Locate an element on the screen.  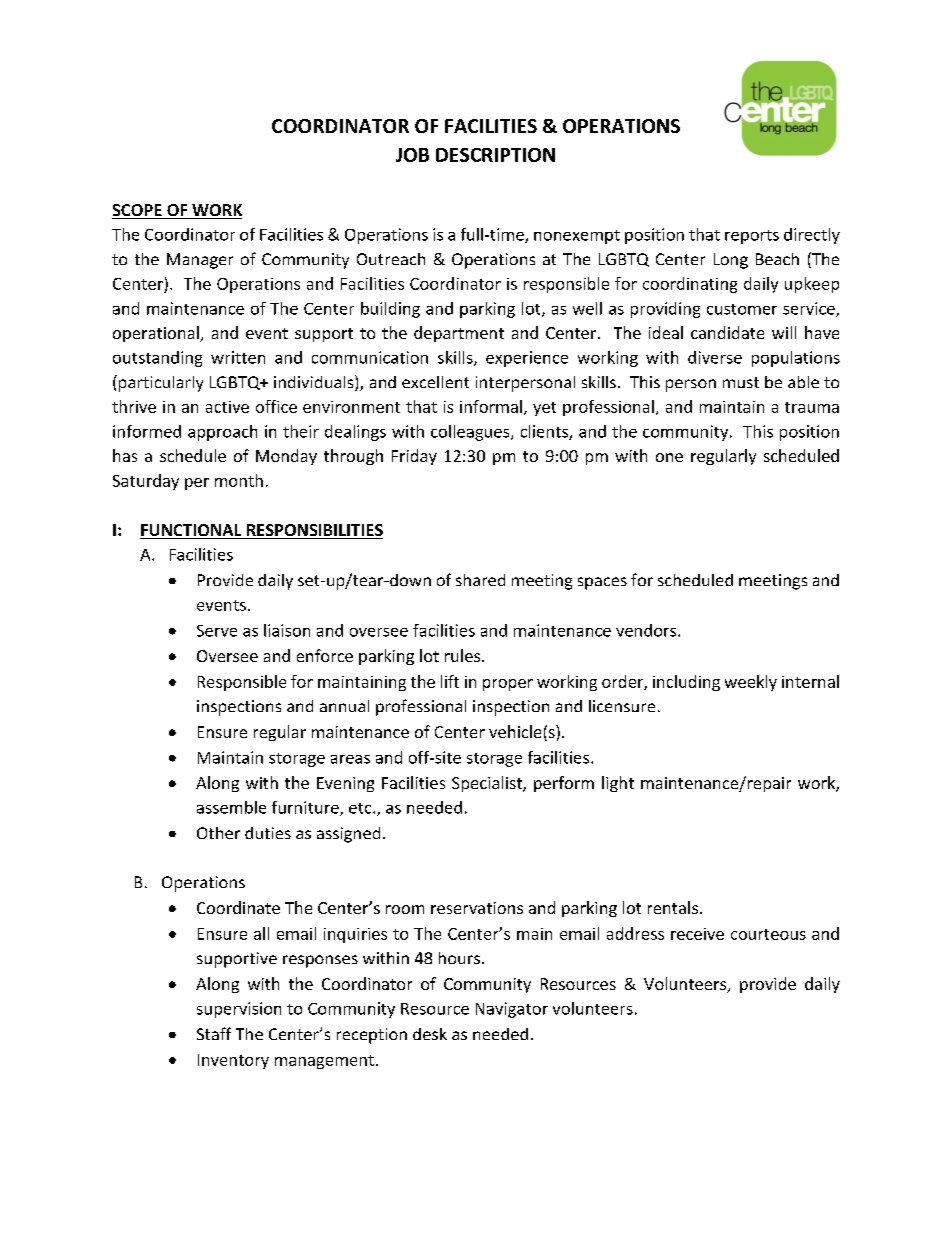
DESCRIPTION is located at coordinates (495, 155).
